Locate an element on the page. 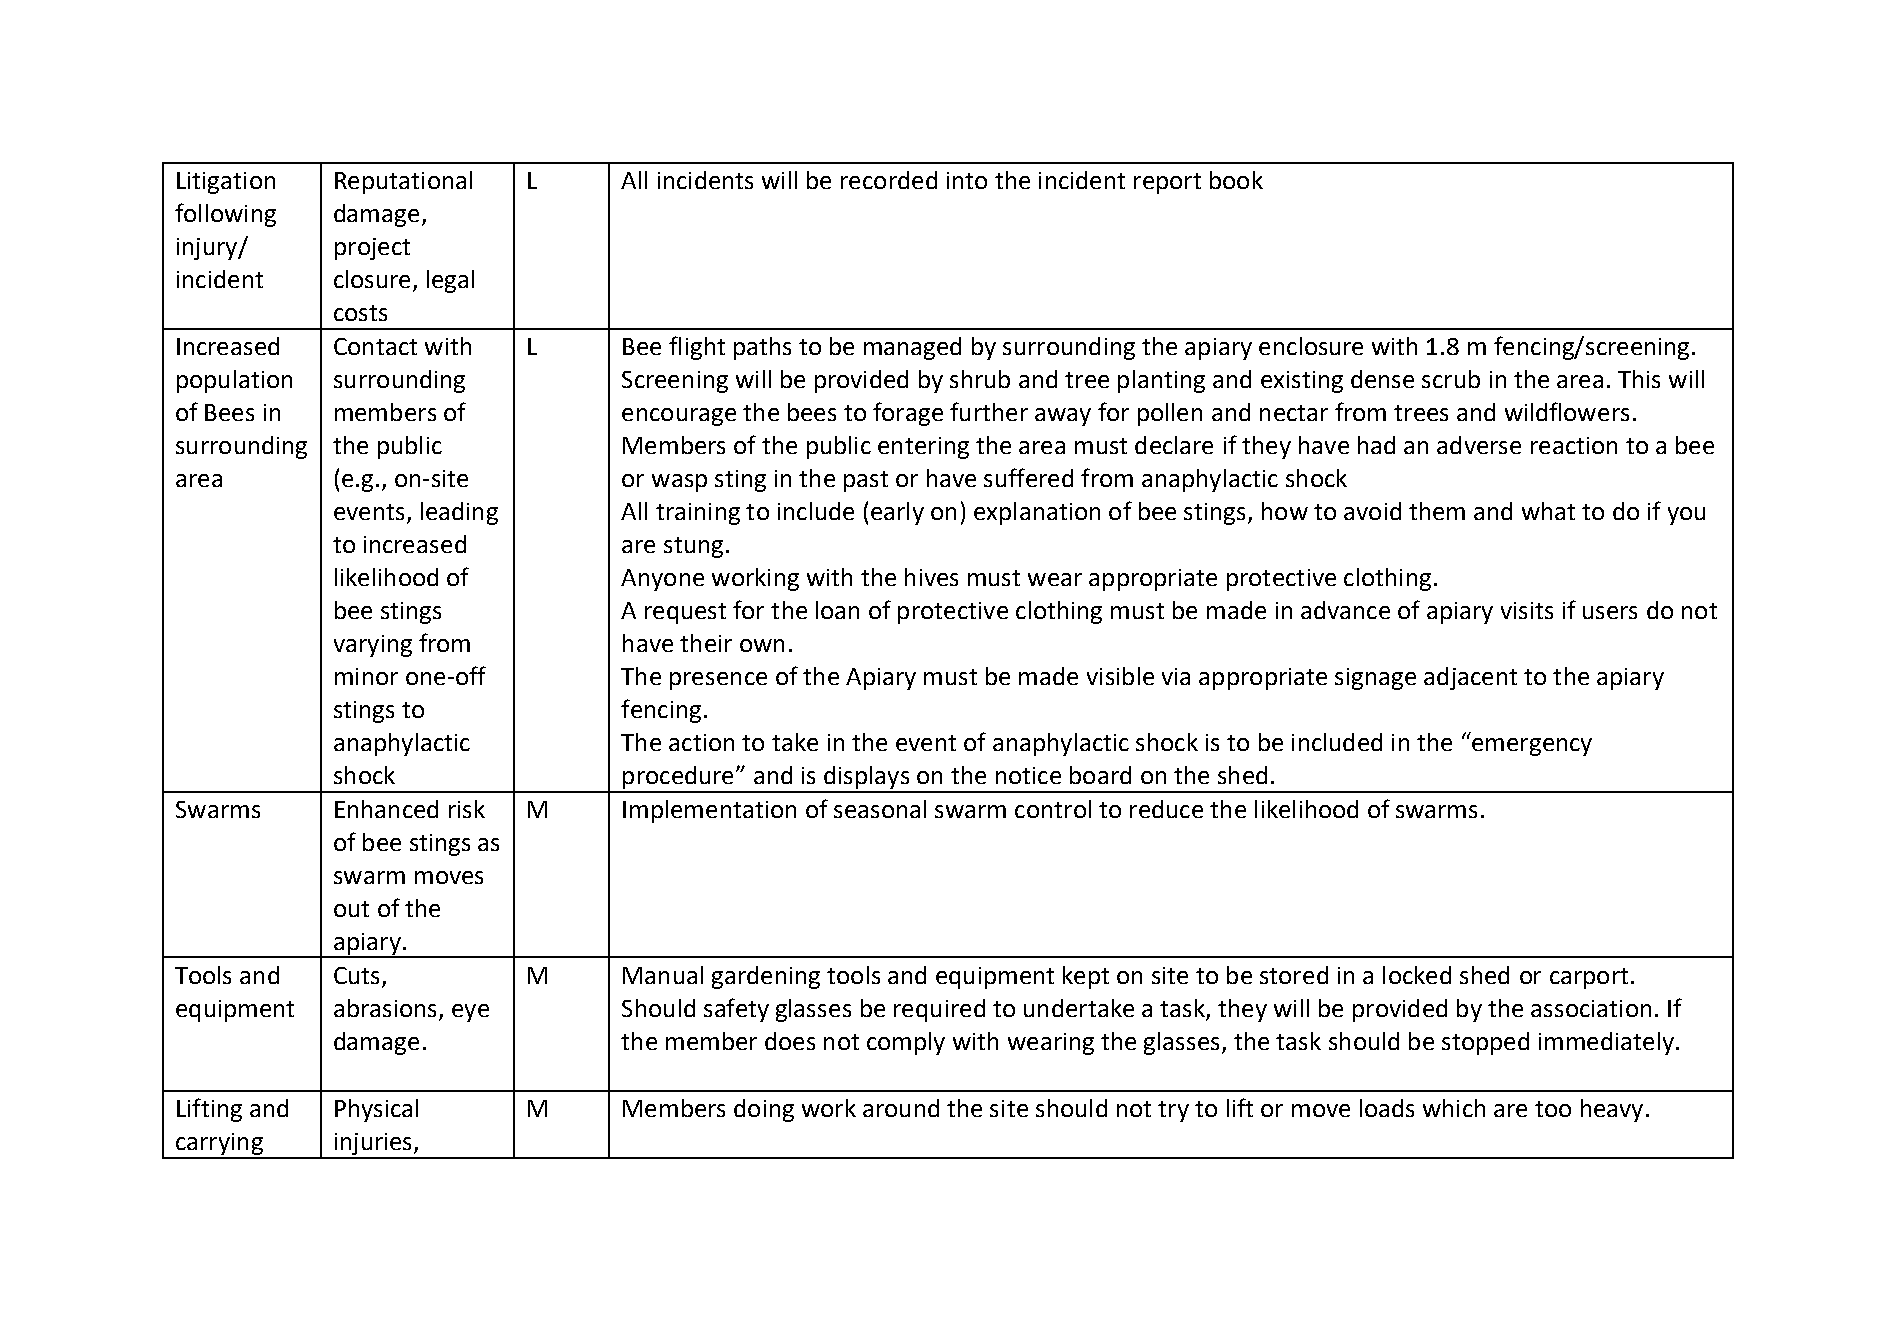  emergency is located at coordinates (1532, 747).
